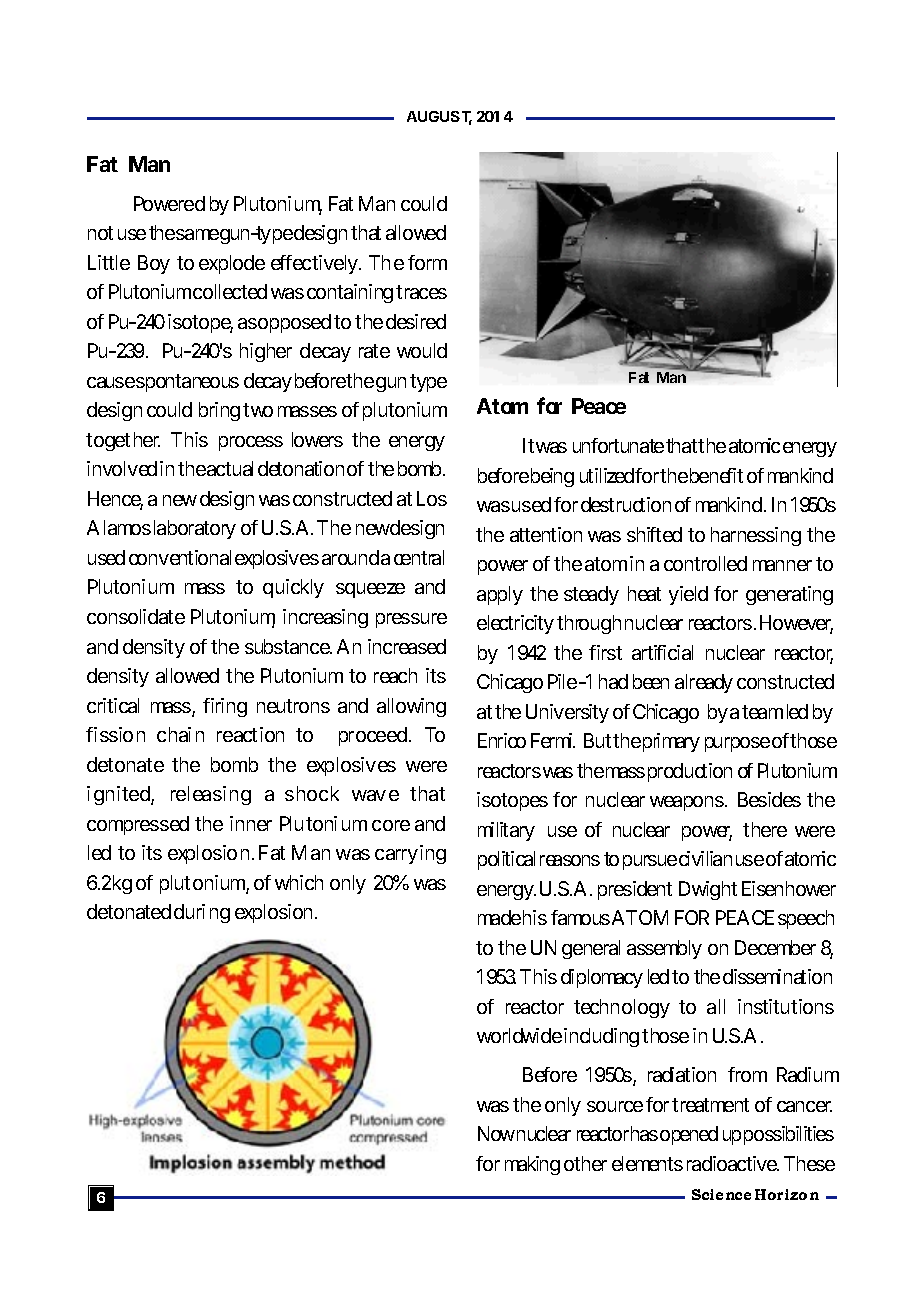 The width and height of the screenshot is (924, 1308). What do you see at coordinates (225, 707) in the screenshot?
I see `firing` at bounding box center [225, 707].
